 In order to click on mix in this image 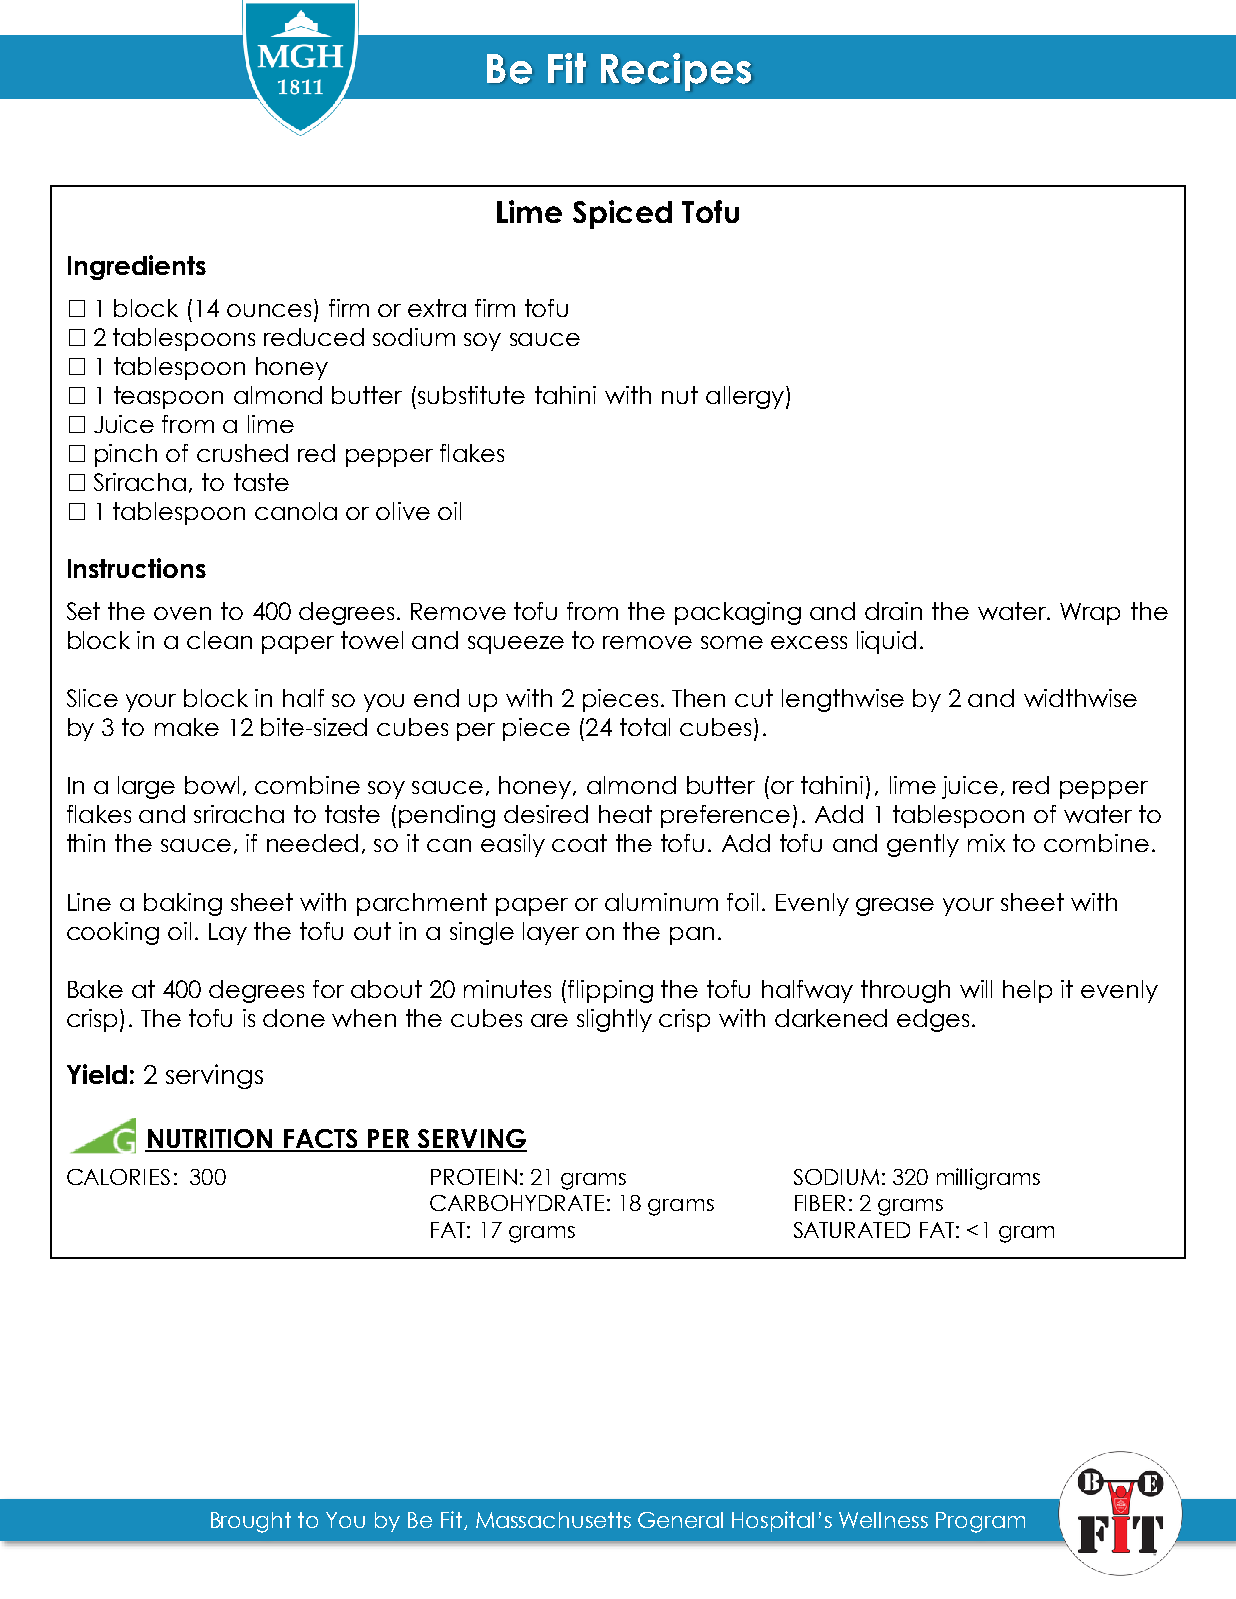, I will do `click(986, 843)`.
